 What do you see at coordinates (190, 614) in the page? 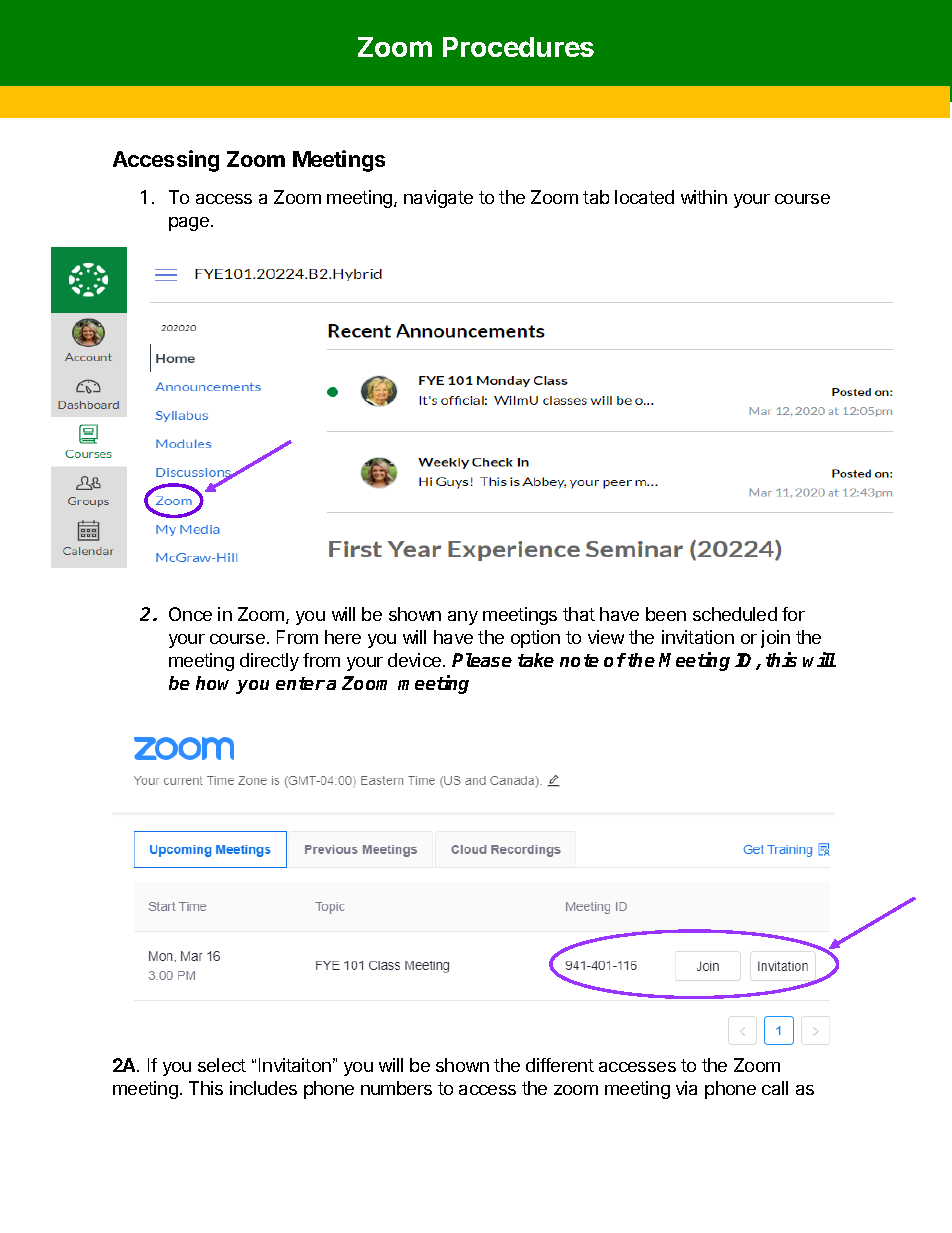
I see `Once` at bounding box center [190, 614].
